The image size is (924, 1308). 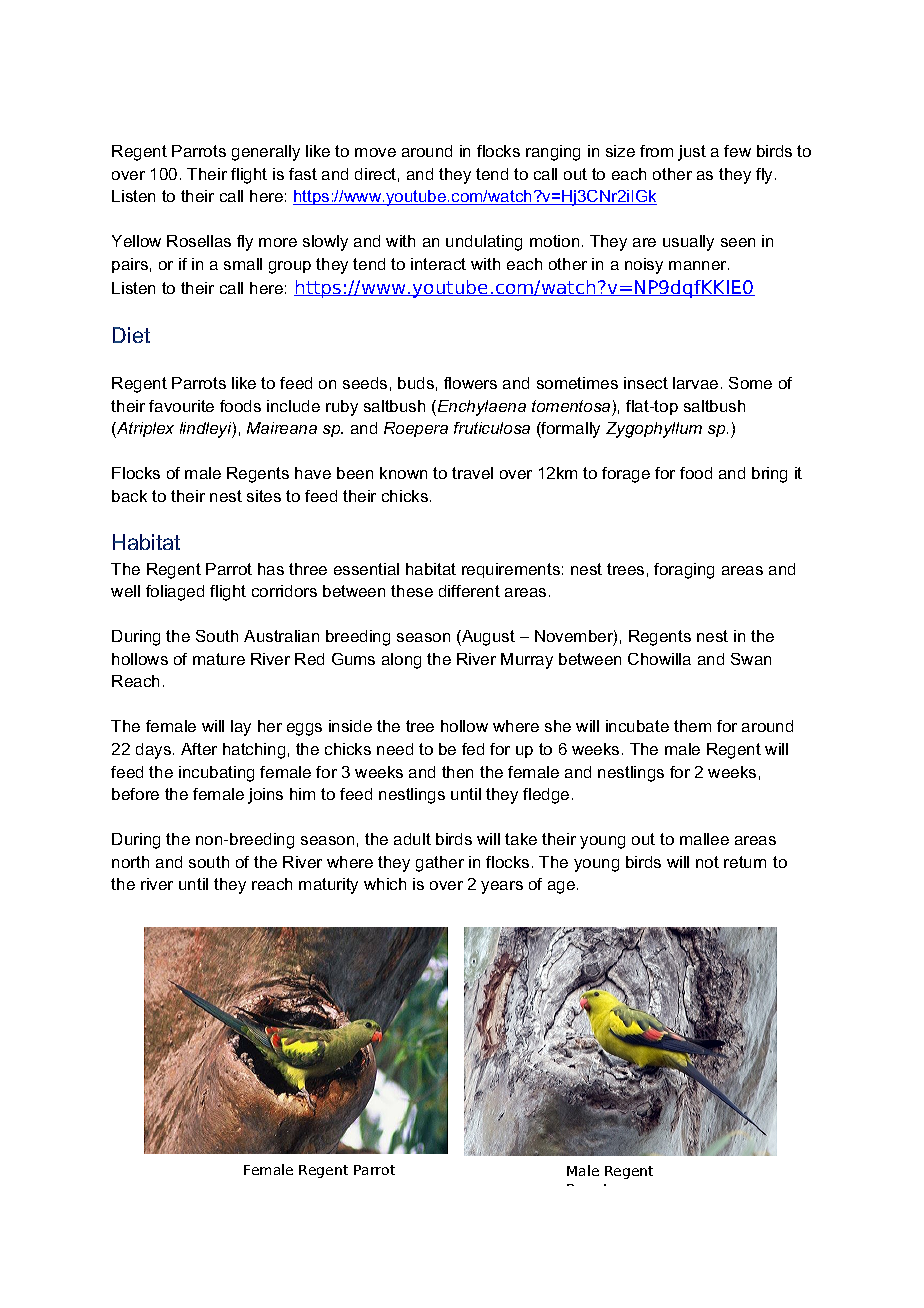 I want to click on travel, so click(x=472, y=473).
